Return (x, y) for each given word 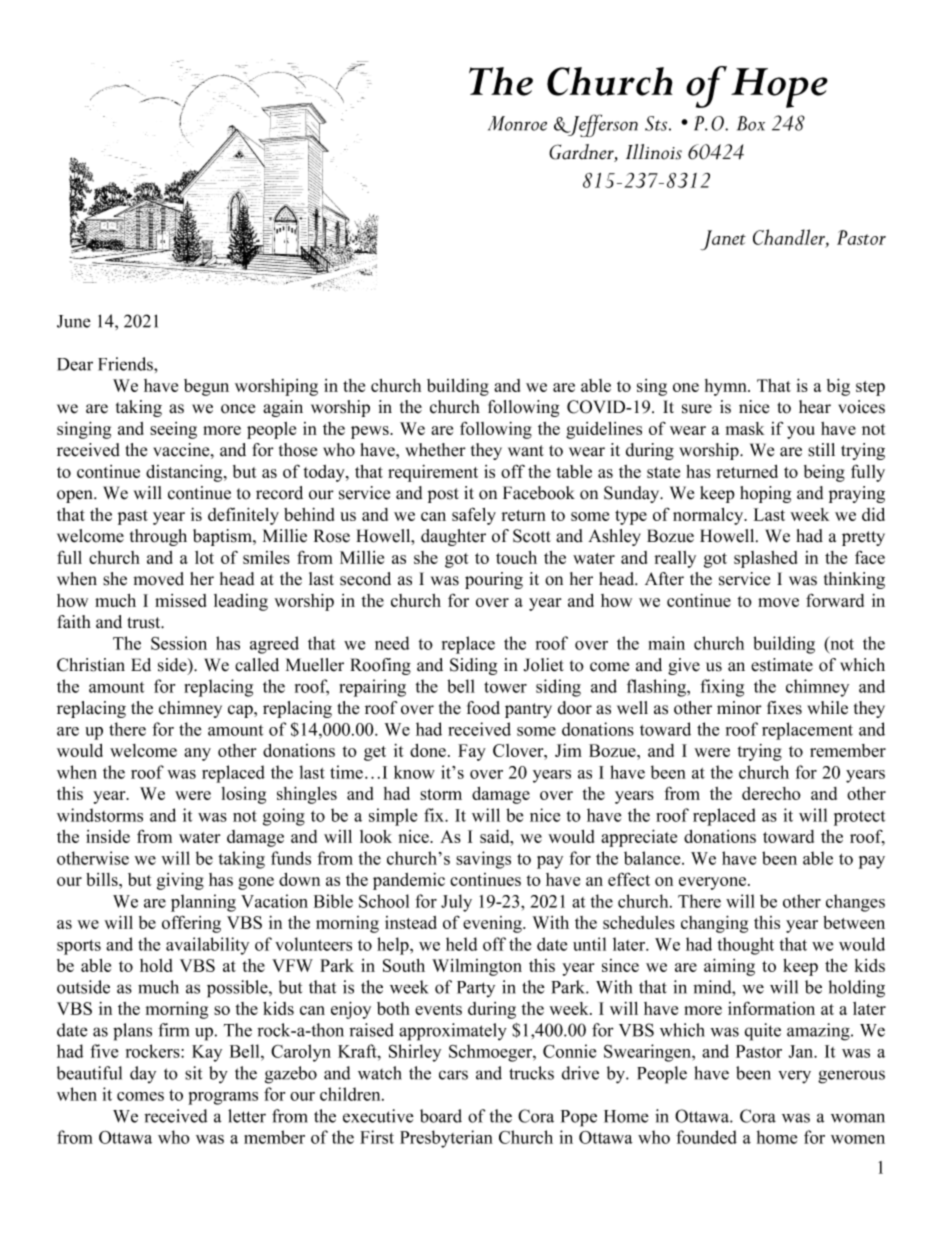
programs (223, 1098)
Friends (126, 364)
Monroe (517, 123)
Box (751, 123)
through (158, 537)
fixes (784, 708)
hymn (727, 387)
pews (371, 432)
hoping (765, 494)
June (74, 321)
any (197, 754)
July (456, 903)
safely (474, 516)
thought (746, 946)
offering (191, 924)
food (483, 708)
